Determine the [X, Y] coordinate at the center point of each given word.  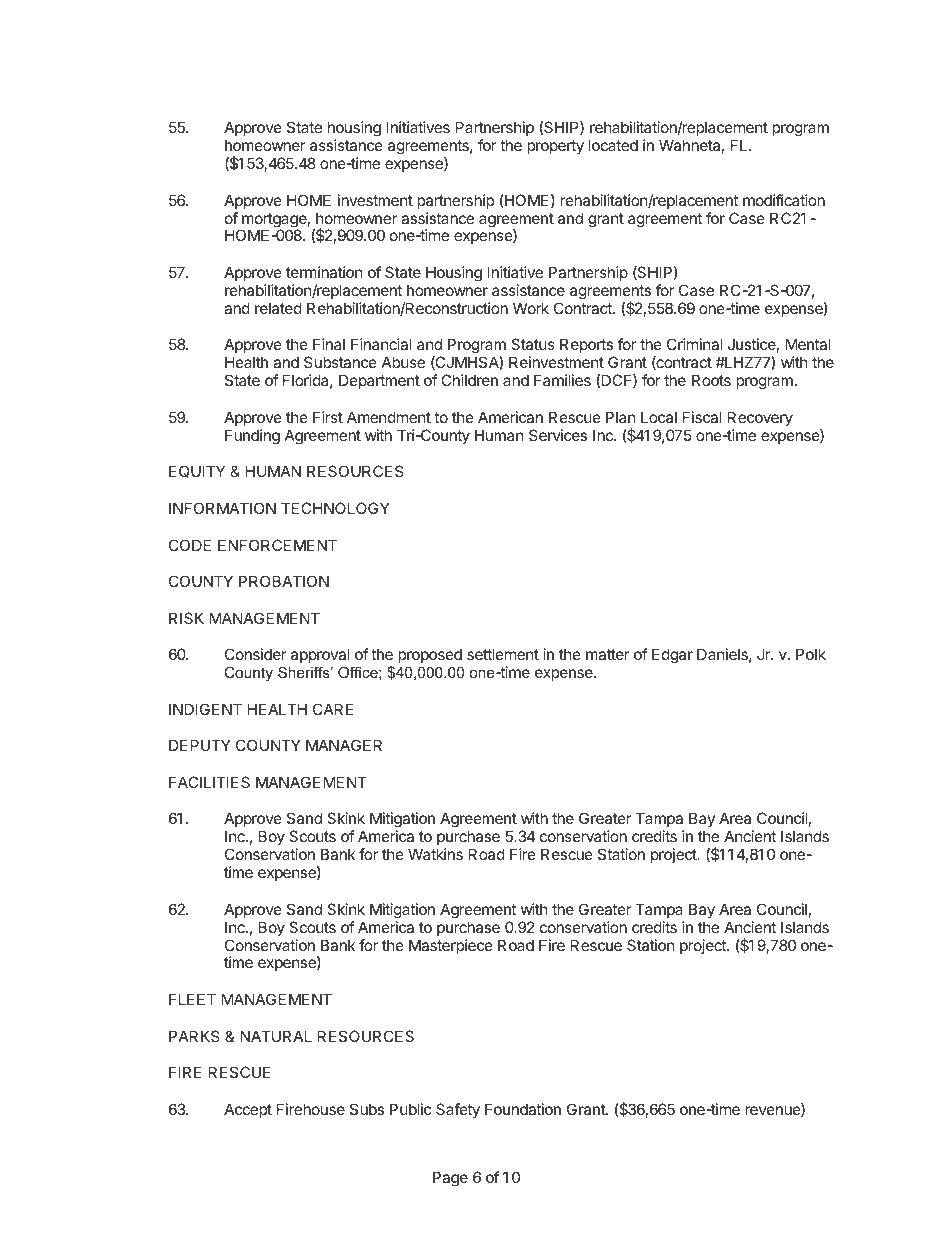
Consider [256, 654]
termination [324, 272]
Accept [248, 1110]
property [555, 147]
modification [784, 200]
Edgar [672, 656]
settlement [503, 654]
